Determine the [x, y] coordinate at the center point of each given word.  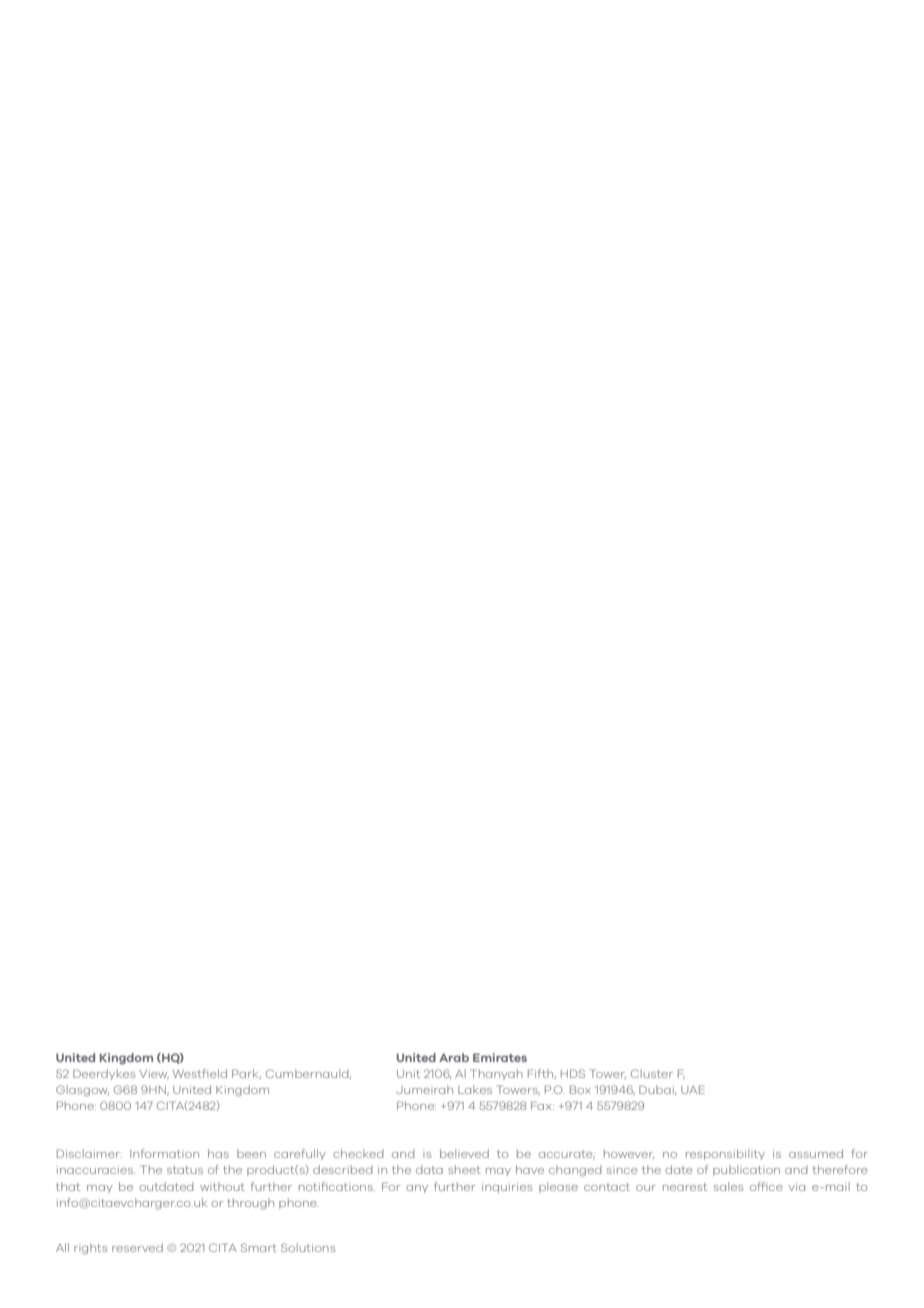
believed [464, 1153]
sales [728, 1186]
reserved [137, 1247]
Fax [542, 1105]
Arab [454, 1057]
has [218, 1153]
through [250, 1204]
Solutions [308, 1247]
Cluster [652, 1073]
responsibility [725, 1154]
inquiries [507, 1188]
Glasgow [82, 1091]
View [154, 1074]
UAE [693, 1089]
